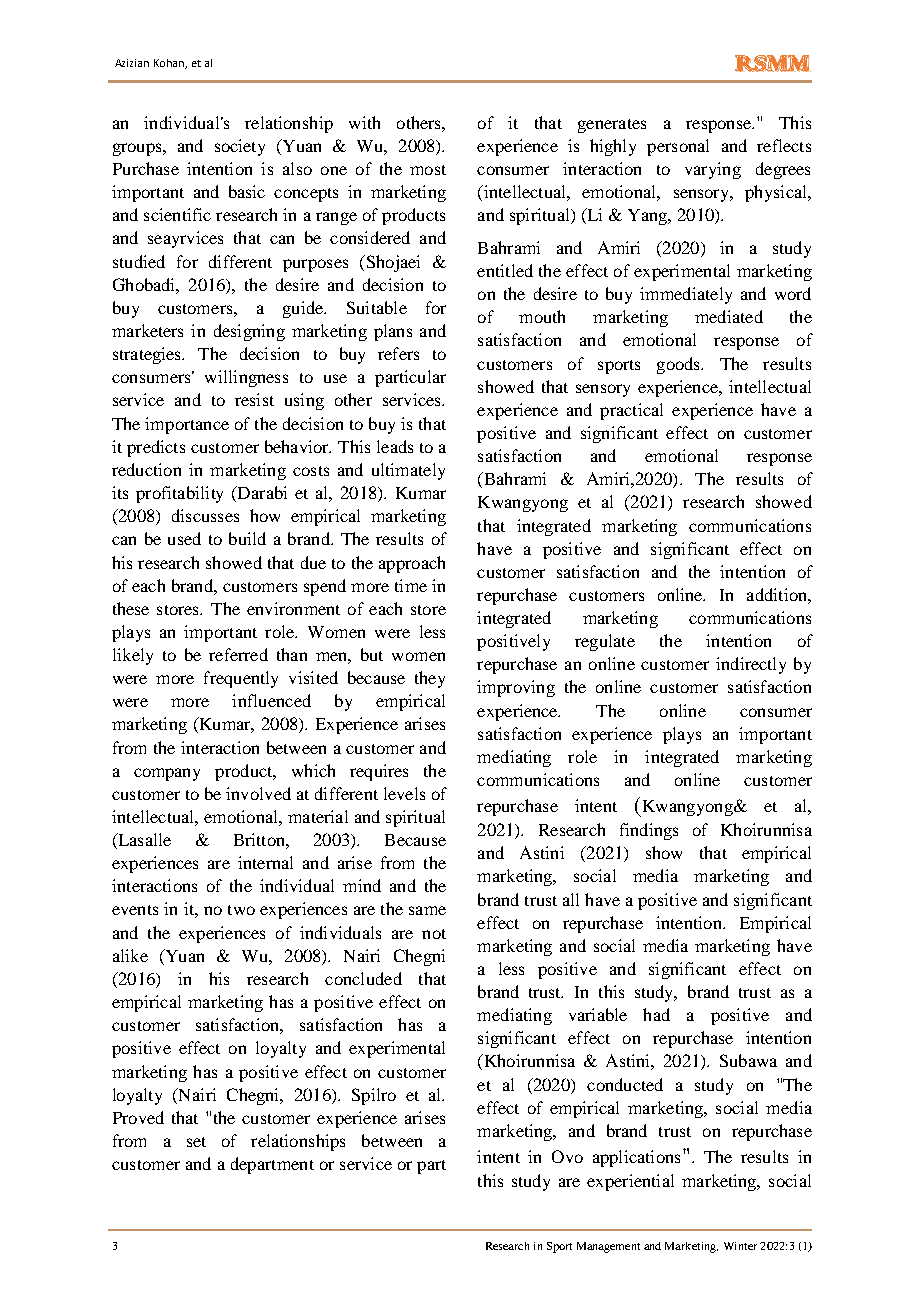  Describe the element at coordinates (656, 1014) in the image. I see `had` at that location.
